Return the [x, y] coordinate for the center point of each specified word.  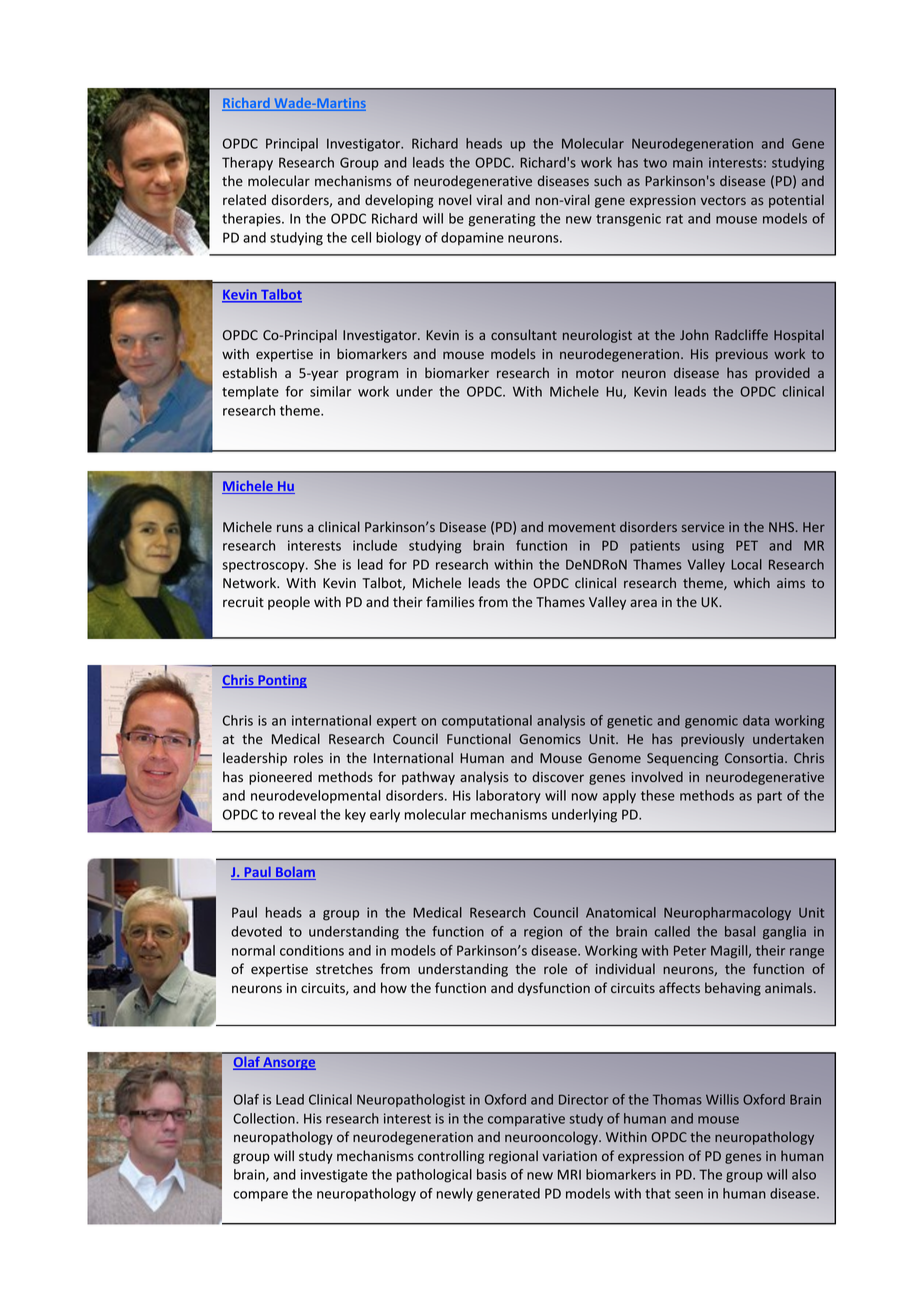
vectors [723, 200]
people [289, 603]
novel [455, 199]
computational [487, 721]
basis [492, 1174]
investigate [334, 1176]
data [756, 720]
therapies [252, 220]
